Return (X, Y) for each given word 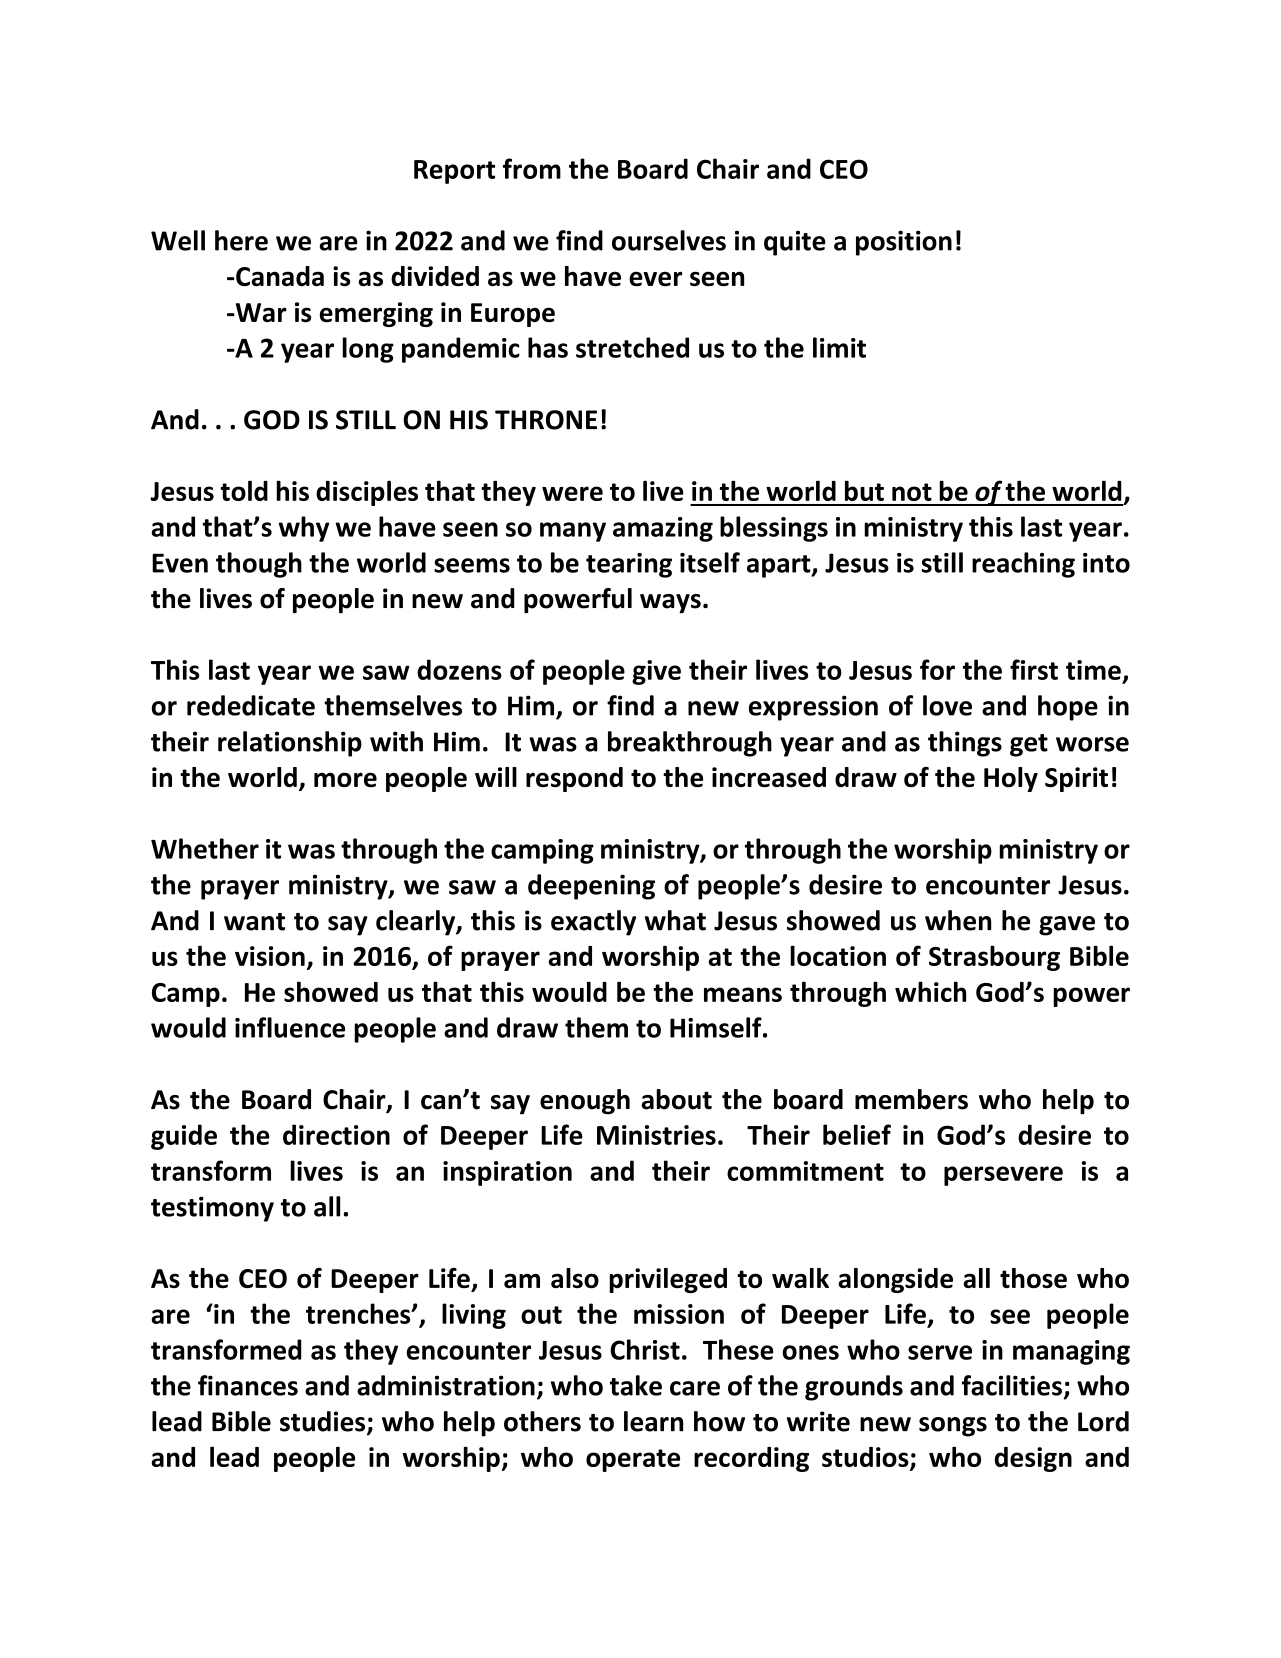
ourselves (669, 240)
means (743, 994)
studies (324, 1422)
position (904, 243)
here (241, 240)
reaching (1023, 565)
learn (653, 1421)
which (930, 991)
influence (290, 1027)
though (259, 565)
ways (670, 604)
